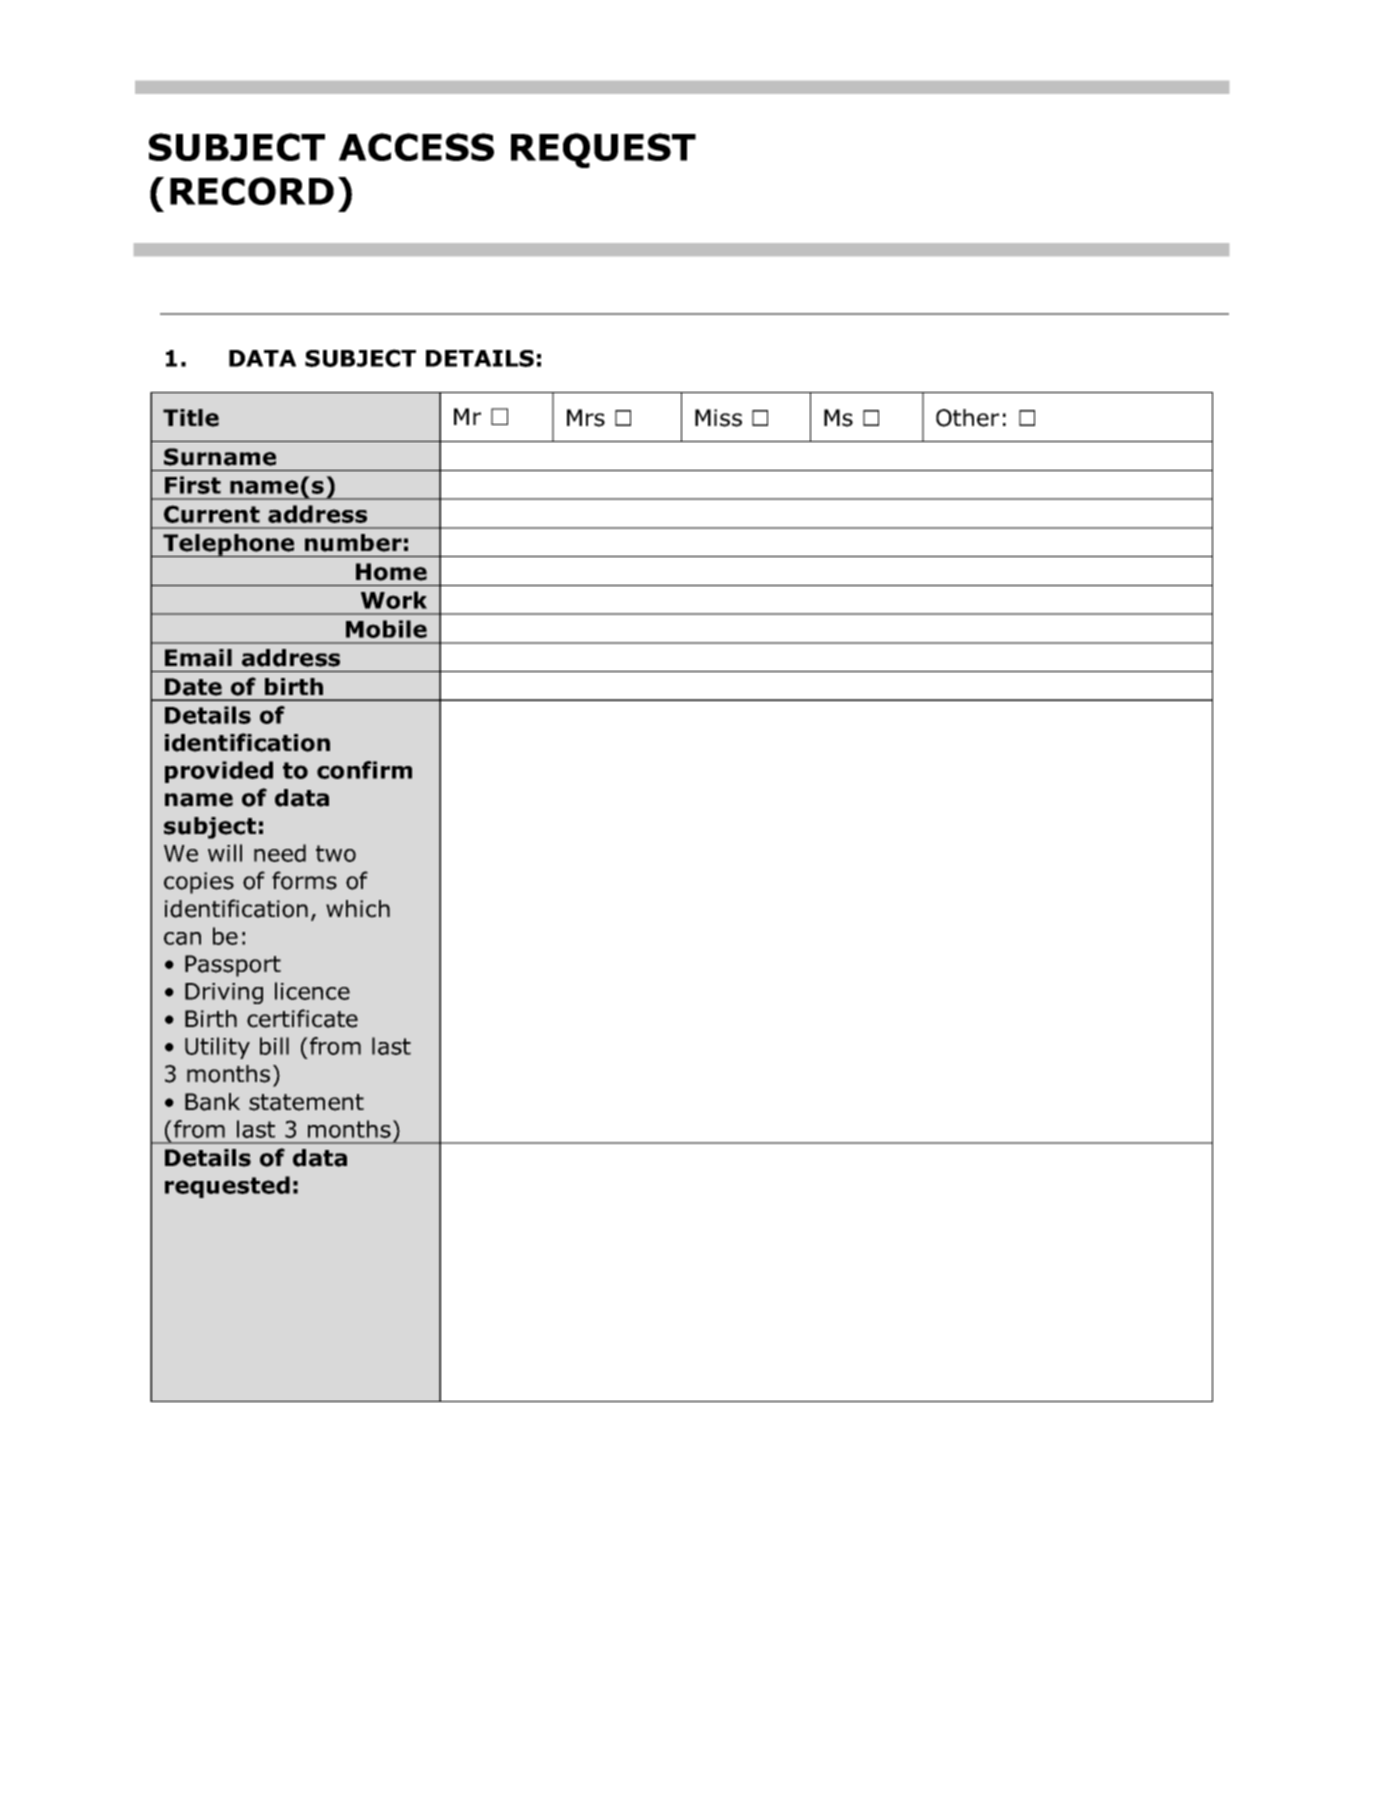 The image size is (1389, 1798). What do you see at coordinates (967, 418) in the document?
I see `Other` at bounding box center [967, 418].
